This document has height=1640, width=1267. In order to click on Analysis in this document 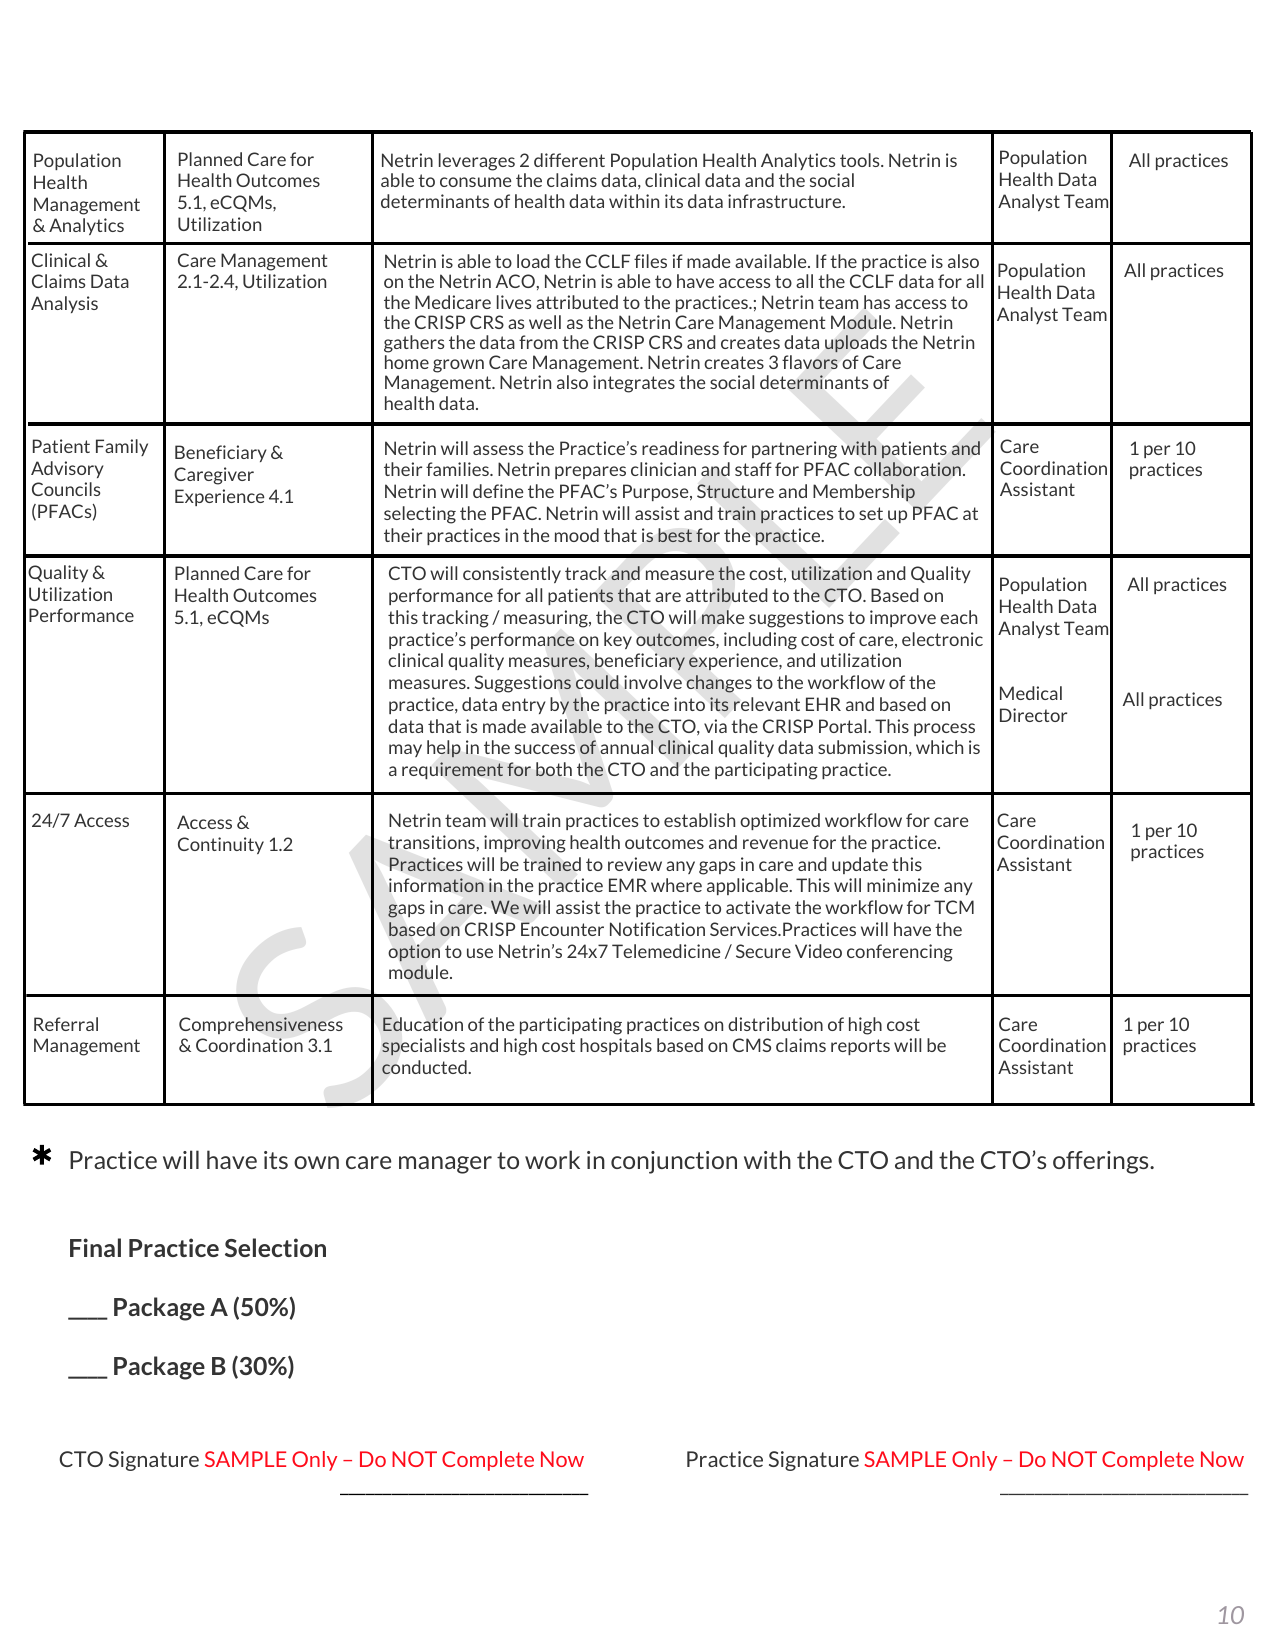, I will do `click(64, 304)`.
